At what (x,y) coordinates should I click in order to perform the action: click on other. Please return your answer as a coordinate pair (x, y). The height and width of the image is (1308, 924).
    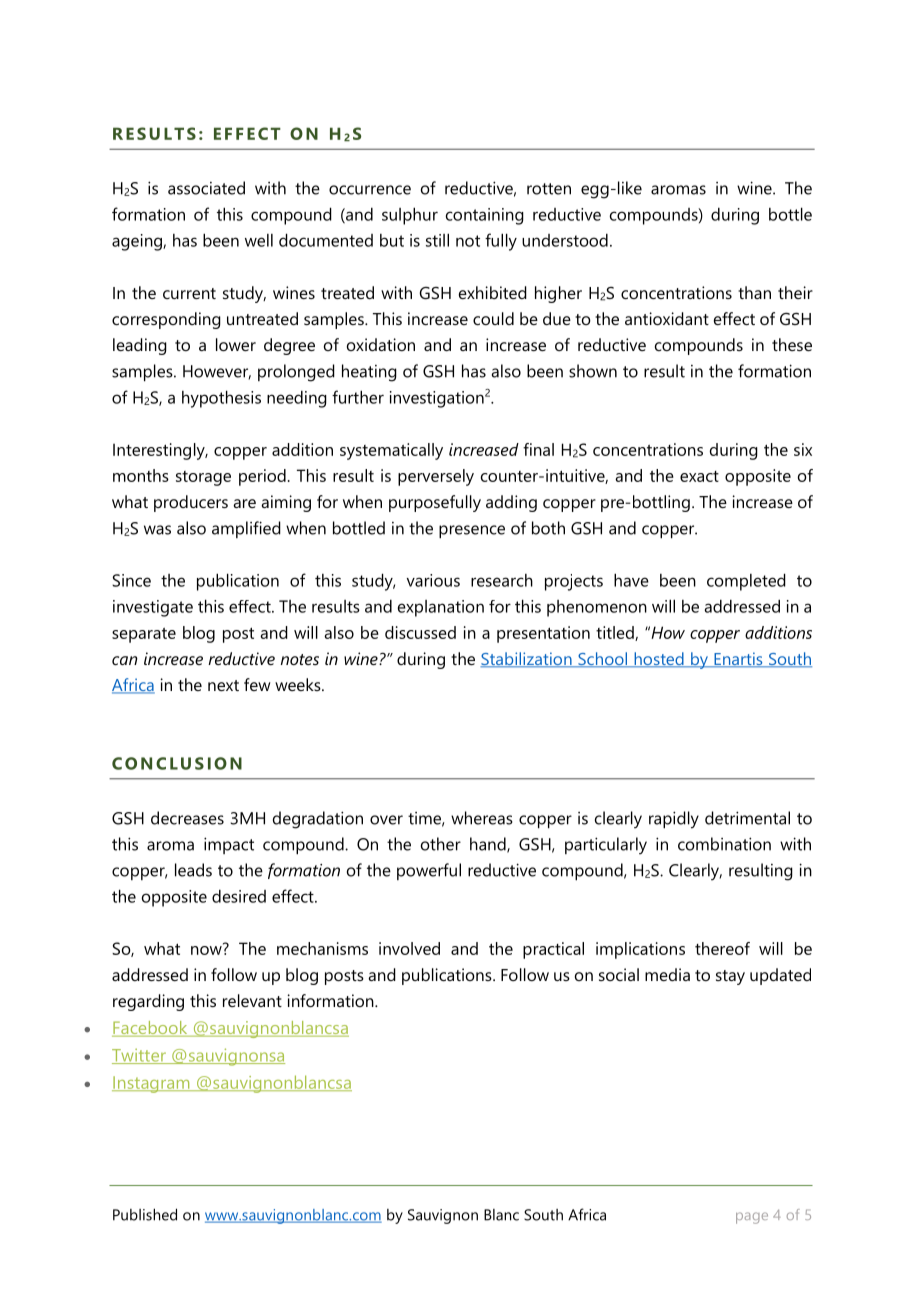
    Looking at the image, I should click on (441, 844).
